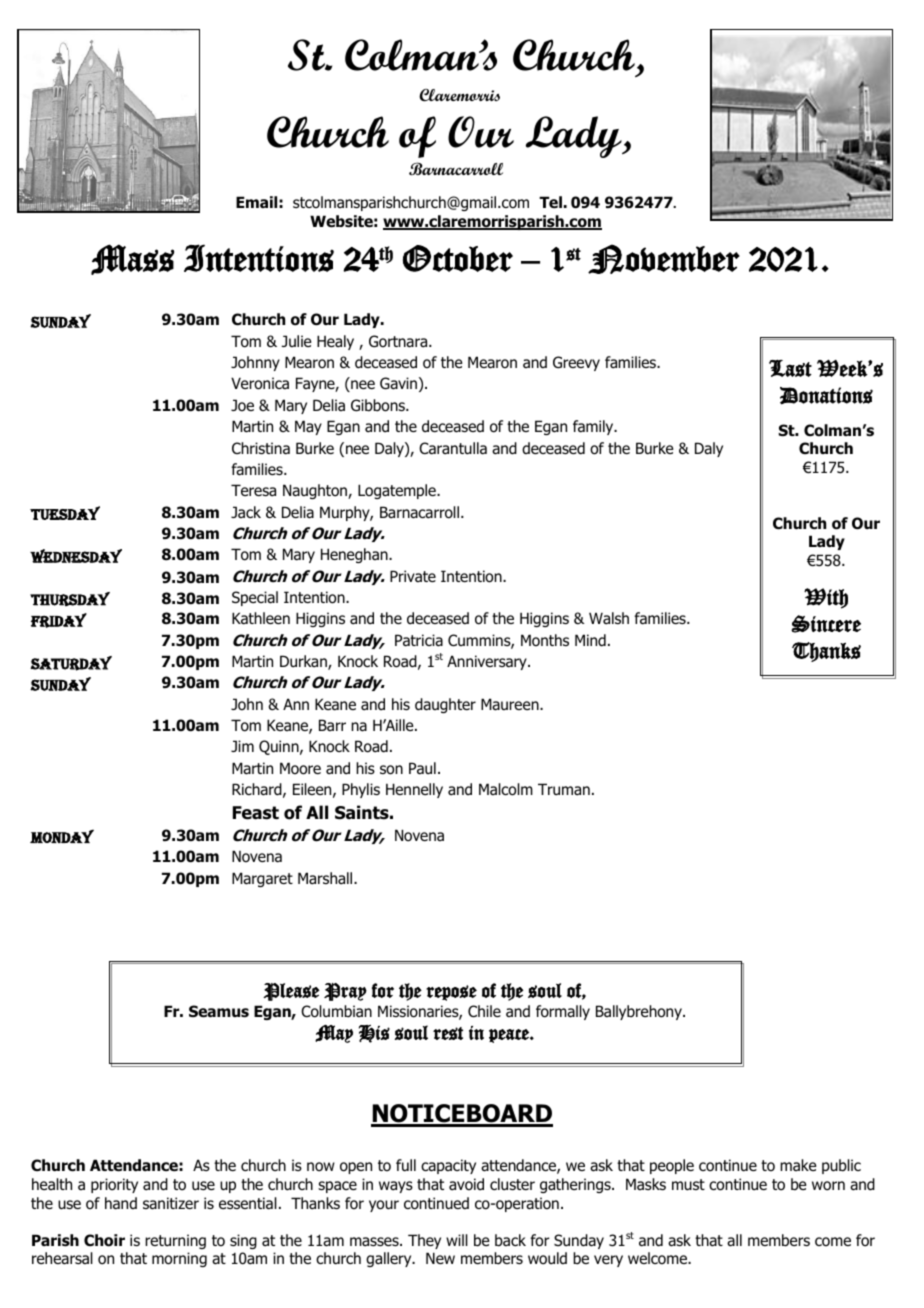 This document has height=1308, width=924. What do you see at coordinates (664, 259) in the document?
I see `November` at bounding box center [664, 259].
